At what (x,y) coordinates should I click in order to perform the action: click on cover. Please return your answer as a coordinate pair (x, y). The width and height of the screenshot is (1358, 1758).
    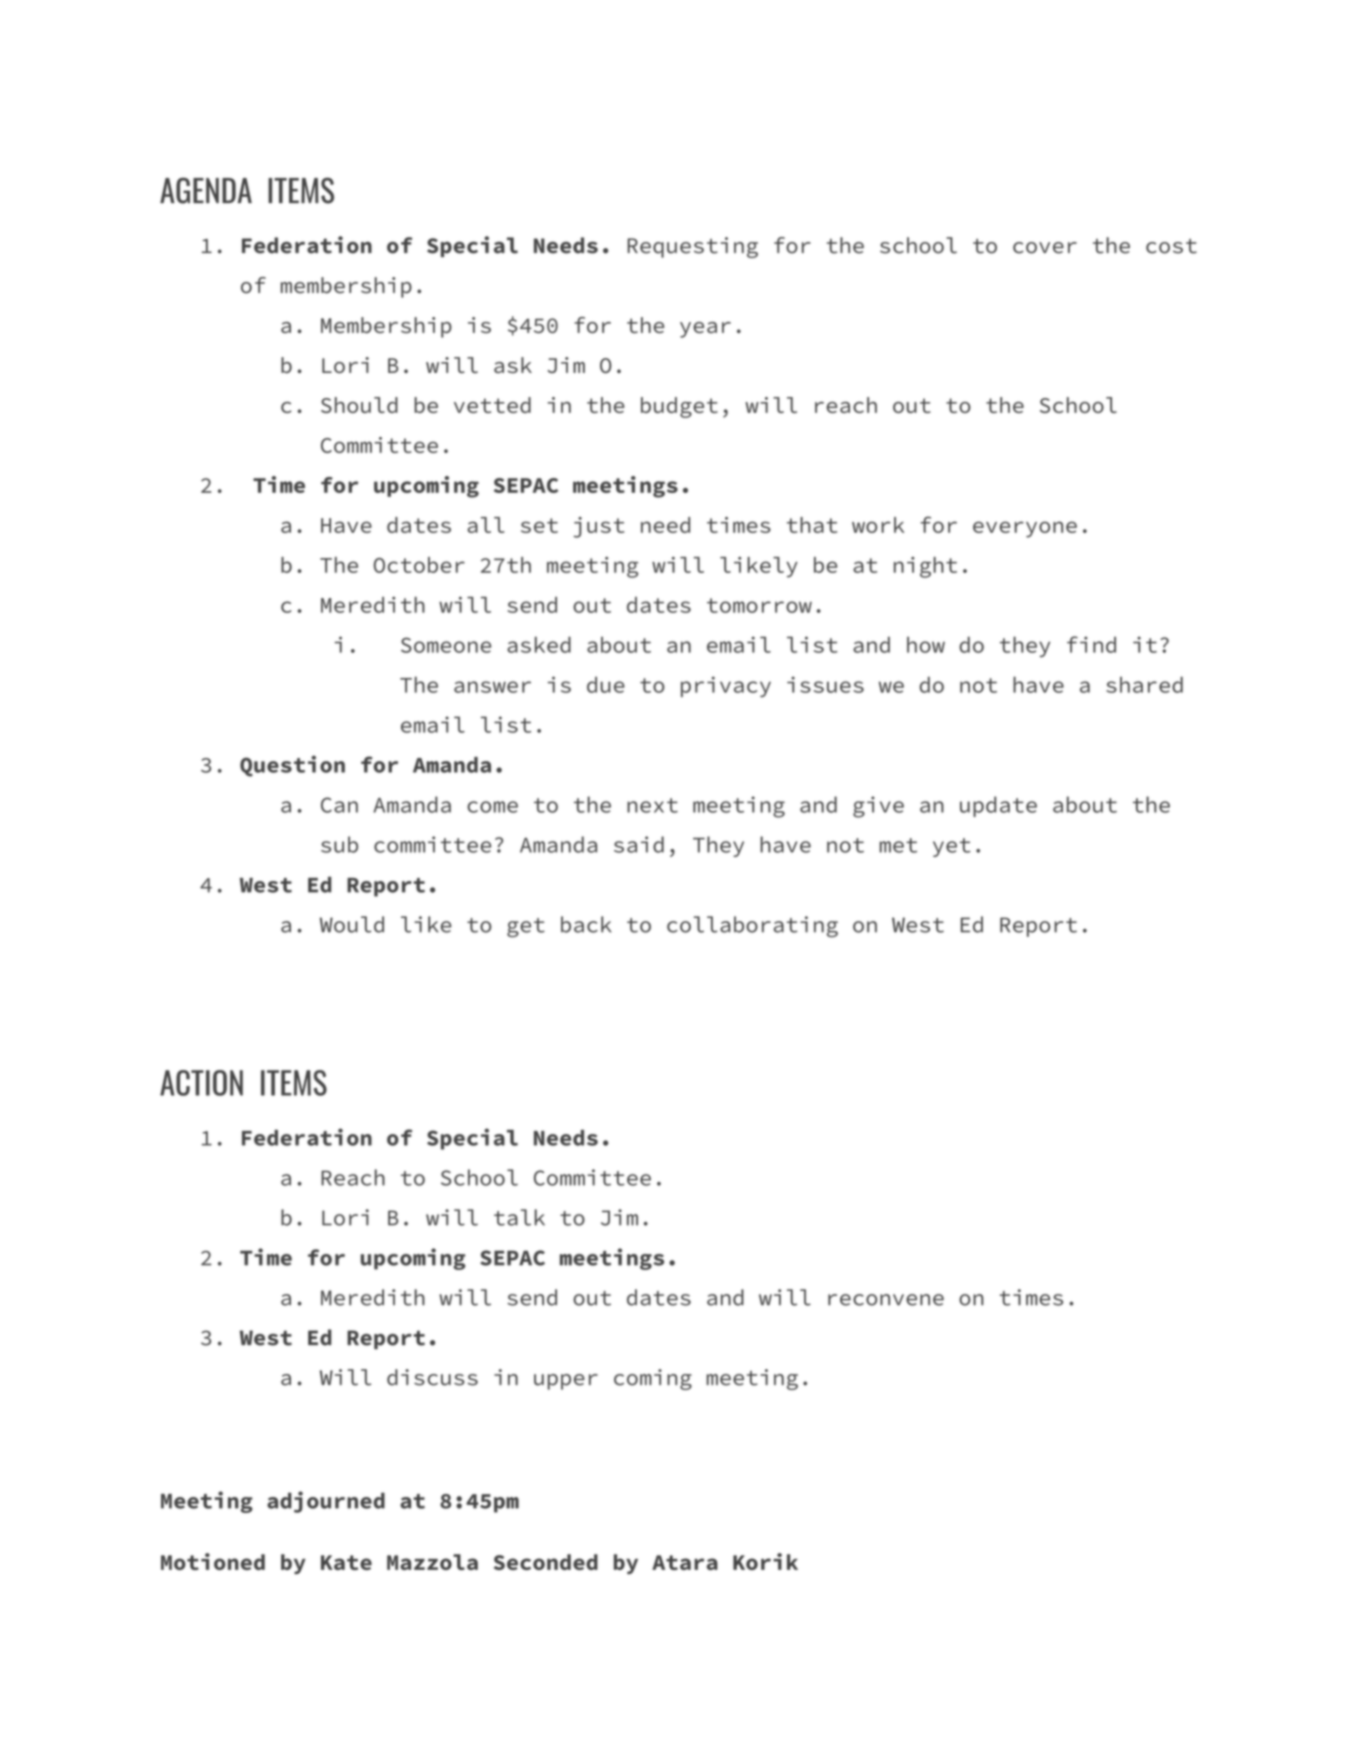
    Looking at the image, I should click on (1045, 248).
